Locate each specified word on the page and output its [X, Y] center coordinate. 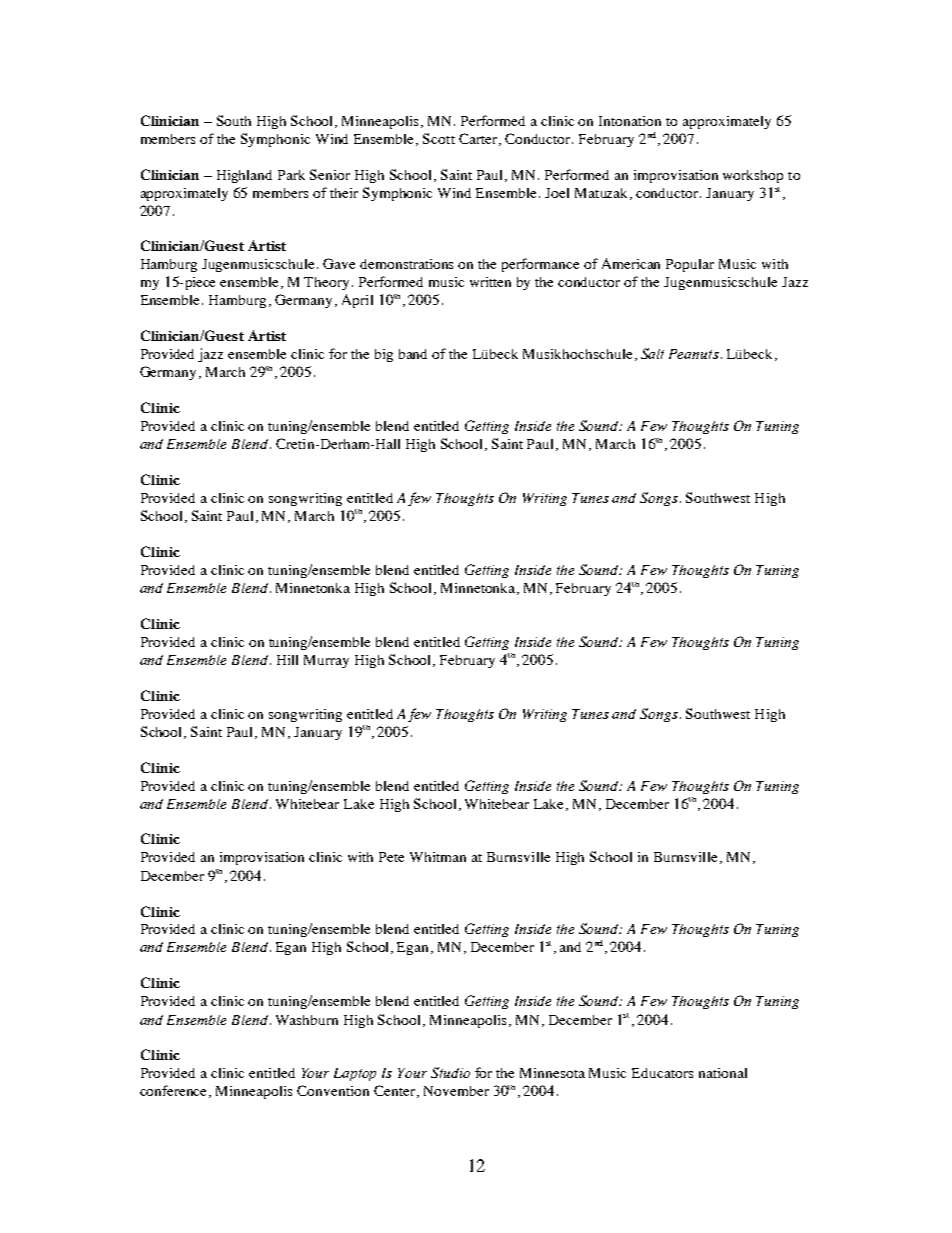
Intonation [630, 121]
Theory [326, 283]
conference [175, 1091]
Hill [287, 660]
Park [291, 175]
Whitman [438, 857]
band [413, 354]
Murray [326, 661]
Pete [391, 857]
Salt [652, 353]
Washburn [307, 1020]
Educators [662, 1073]
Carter [479, 139]
